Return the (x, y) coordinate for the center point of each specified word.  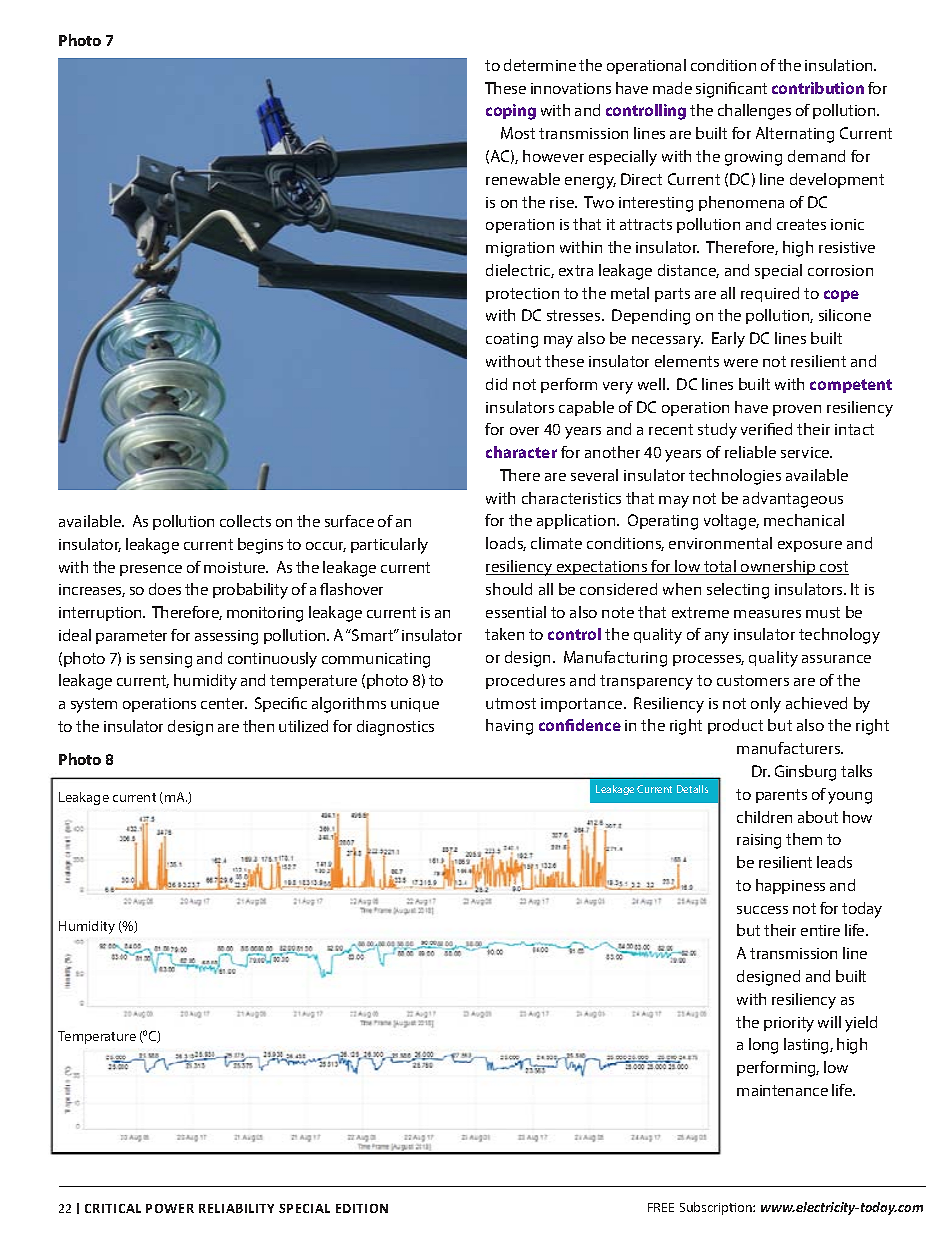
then (258, 726)
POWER (170, 1208)
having (509, 727)
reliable (750, 452)
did (496, 384)
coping (511, 112)
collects (245, 521)
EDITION (362, 1208)
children (764, 817)
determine (540, 65)
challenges (754, 112)
